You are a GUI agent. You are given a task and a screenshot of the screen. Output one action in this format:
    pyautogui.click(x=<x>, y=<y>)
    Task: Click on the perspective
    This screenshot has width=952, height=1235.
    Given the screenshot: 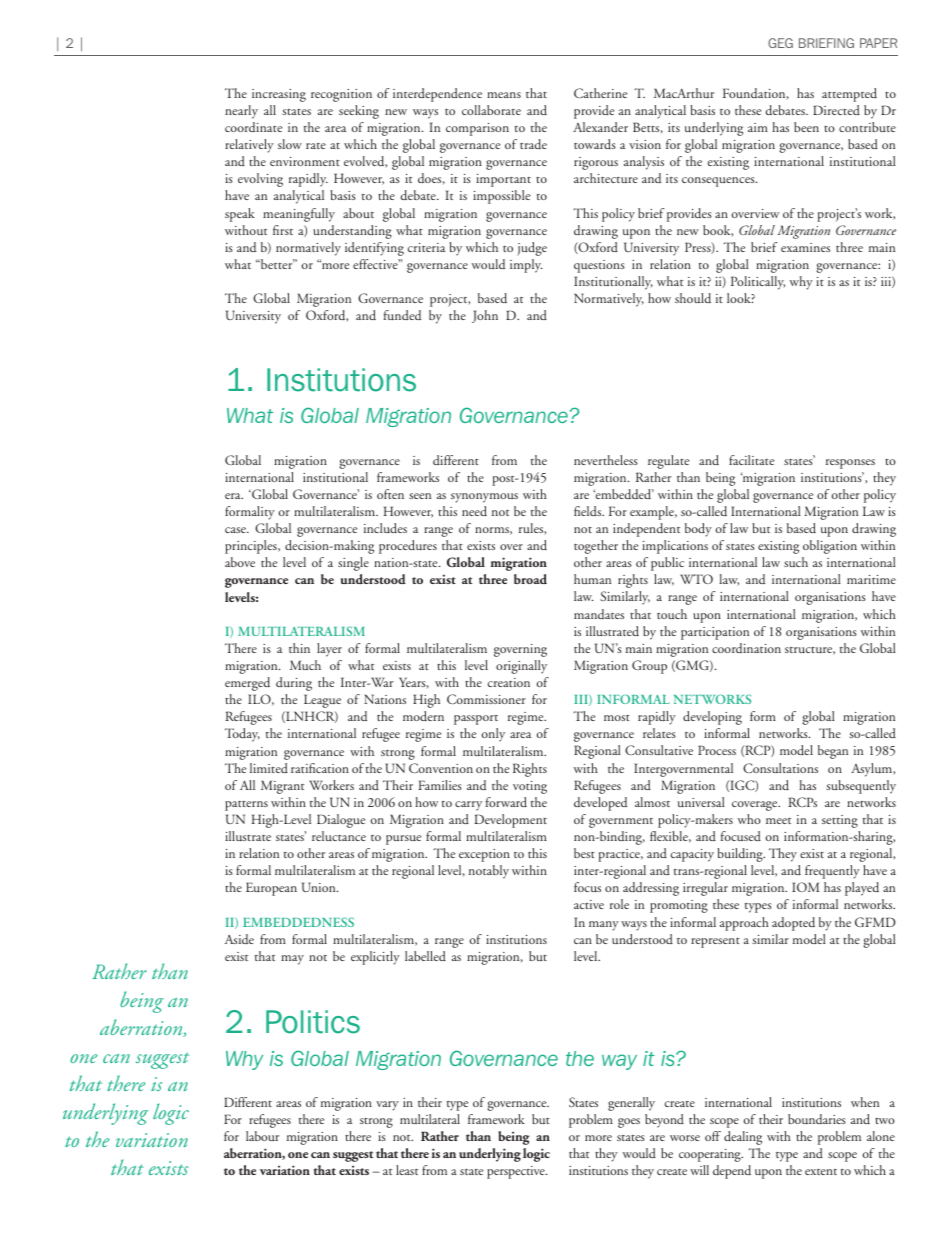 What is the action you would take?
    pyautogui.click(x=517, y=1172)
